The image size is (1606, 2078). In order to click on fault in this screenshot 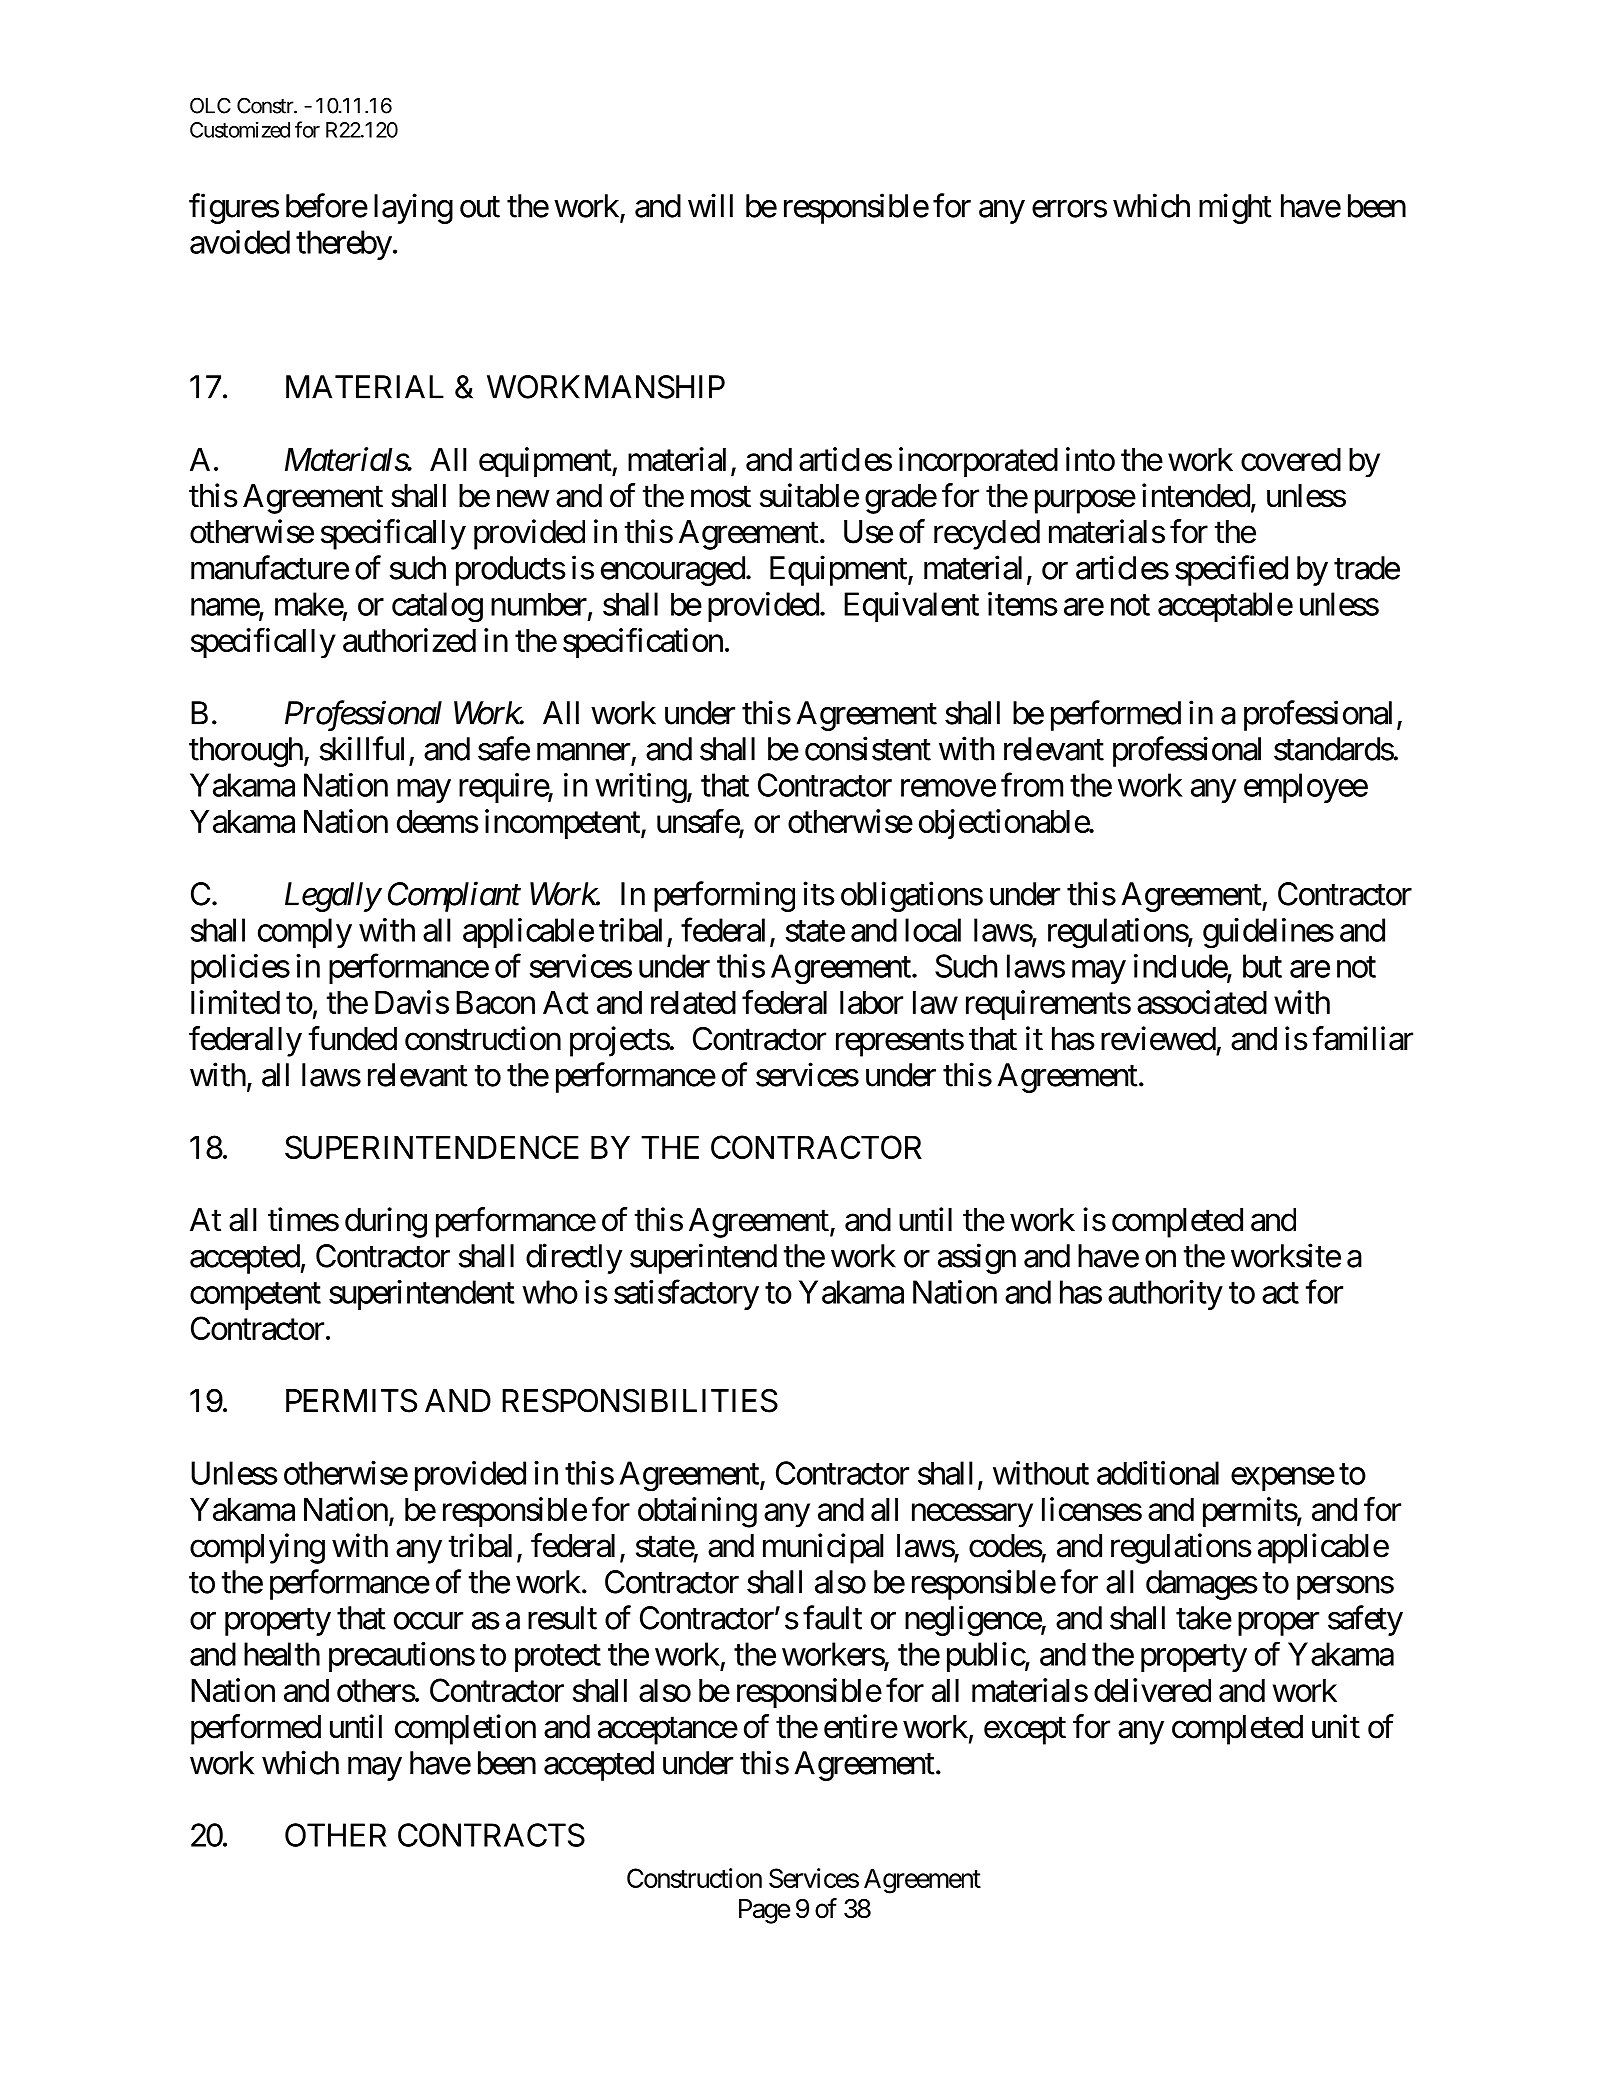, I will do `click(832, 1617)`.
